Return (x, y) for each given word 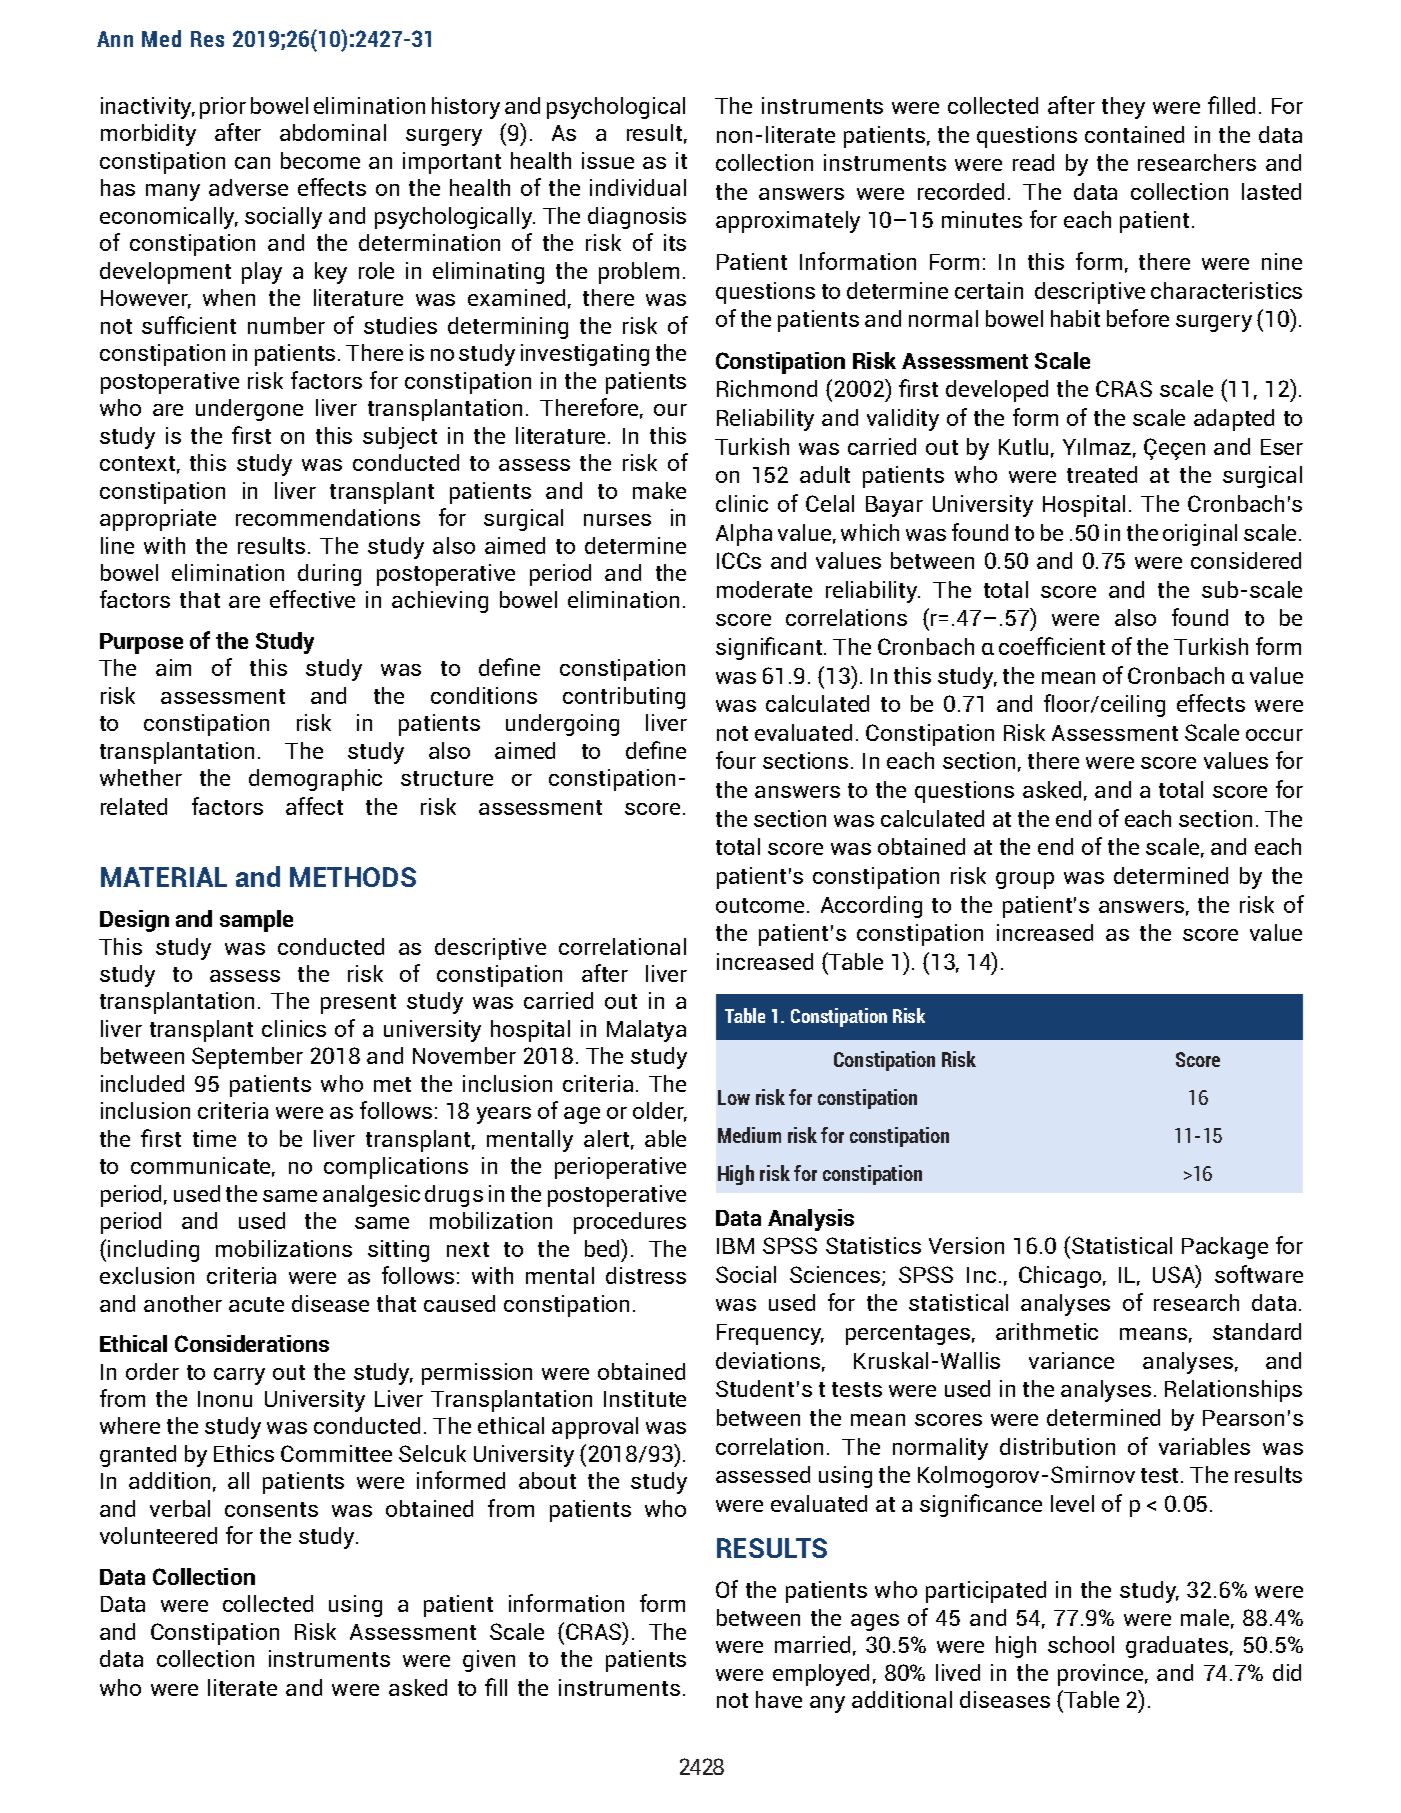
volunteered (158, 1535)
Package (1225, 1248)
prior (223, 108)
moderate (764, 589)
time (214, 1138)
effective (312, 599)
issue (608, 160)
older (660, 1112)
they (1123, 108)
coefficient (1052, 646)
